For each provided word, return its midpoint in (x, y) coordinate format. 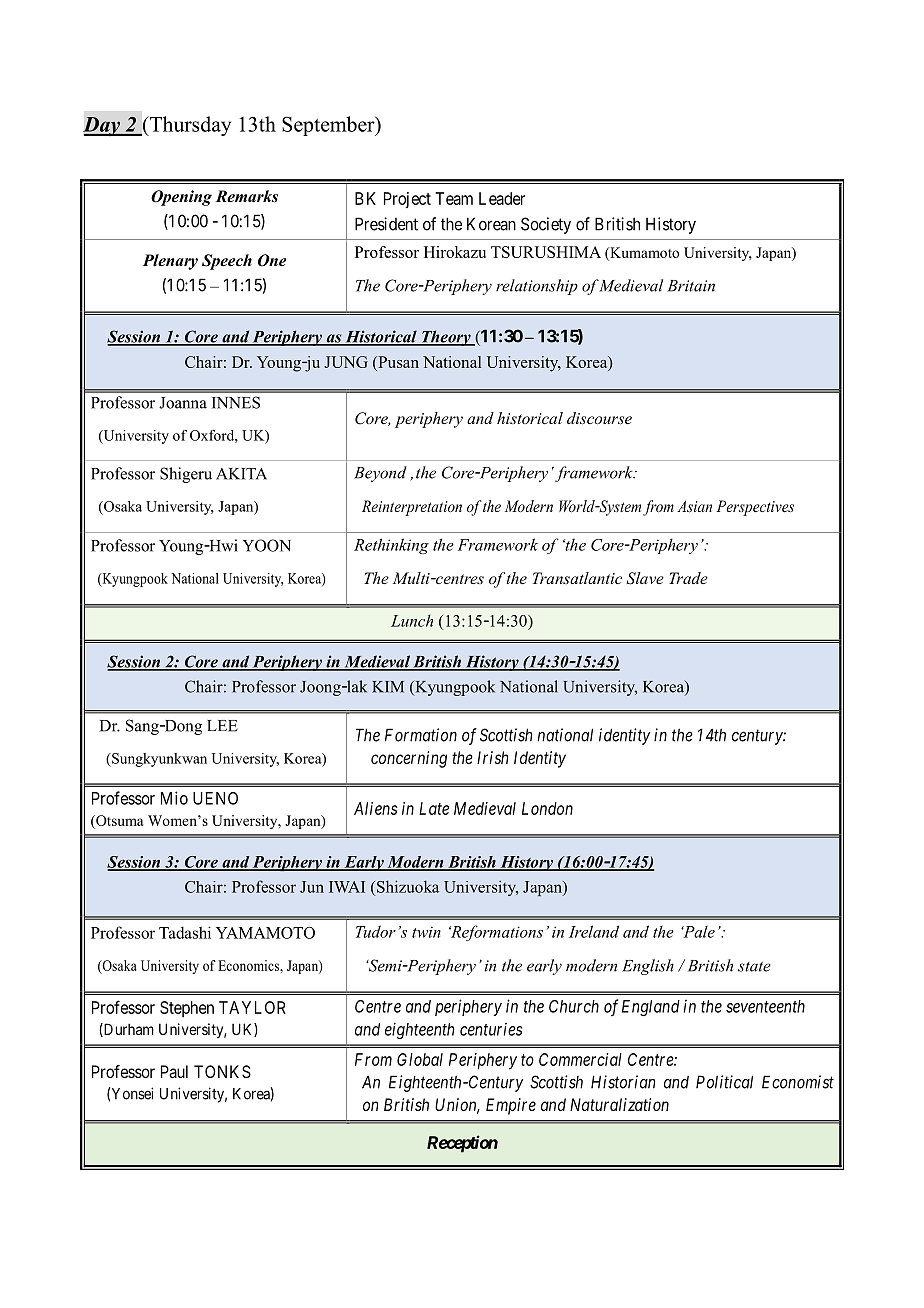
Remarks (247, 196)
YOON (267, 545)
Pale (698, 931)
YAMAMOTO (265, 933)
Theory (446, 338)
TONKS (222, 1071)
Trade (688, 578)
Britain (691, 286)
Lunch (412, 620)
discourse (599, 418)
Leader (502, 198)
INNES (236, 402)
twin (426, 932)
